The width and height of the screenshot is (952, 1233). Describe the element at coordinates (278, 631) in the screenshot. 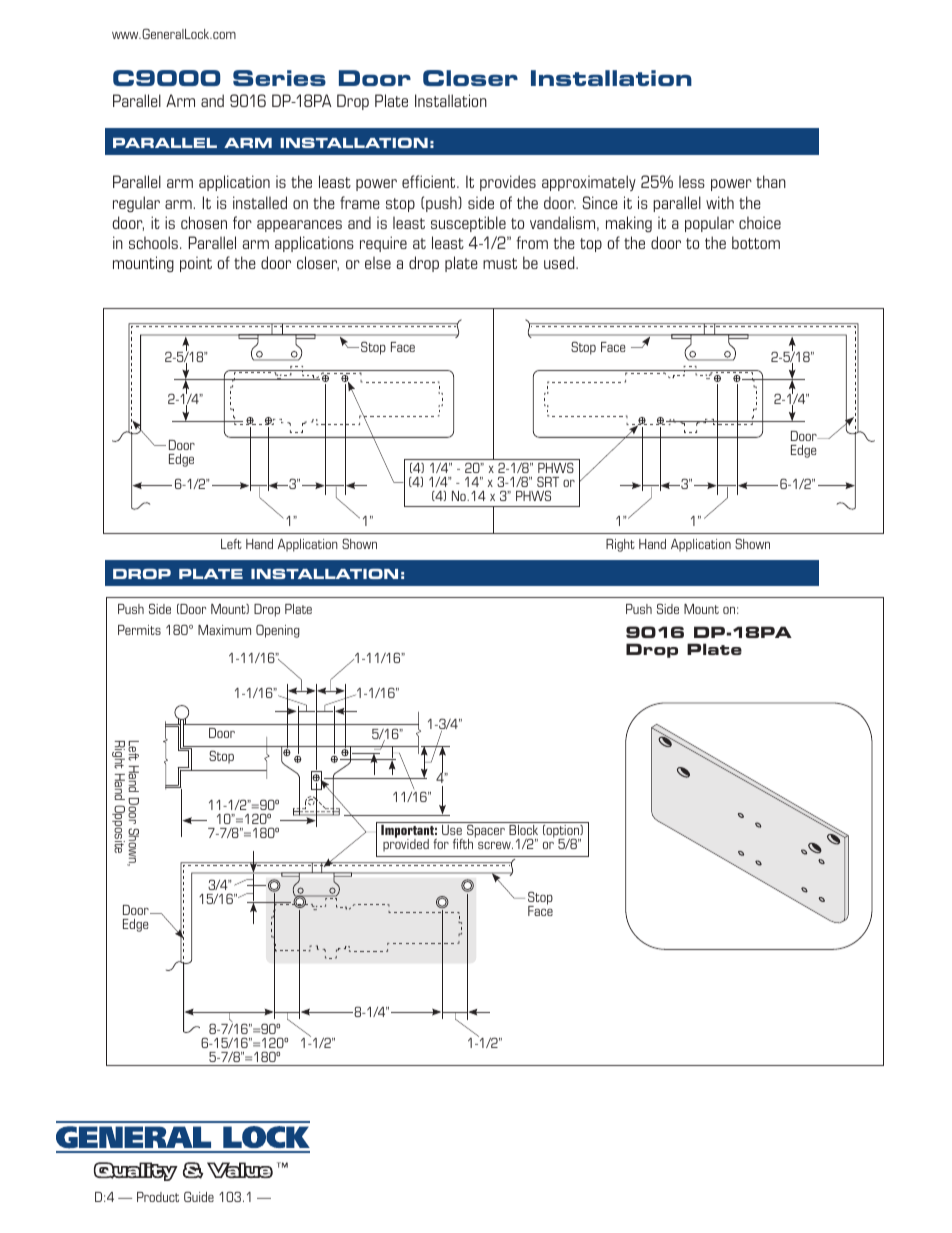

I see `Opening` at that location.
